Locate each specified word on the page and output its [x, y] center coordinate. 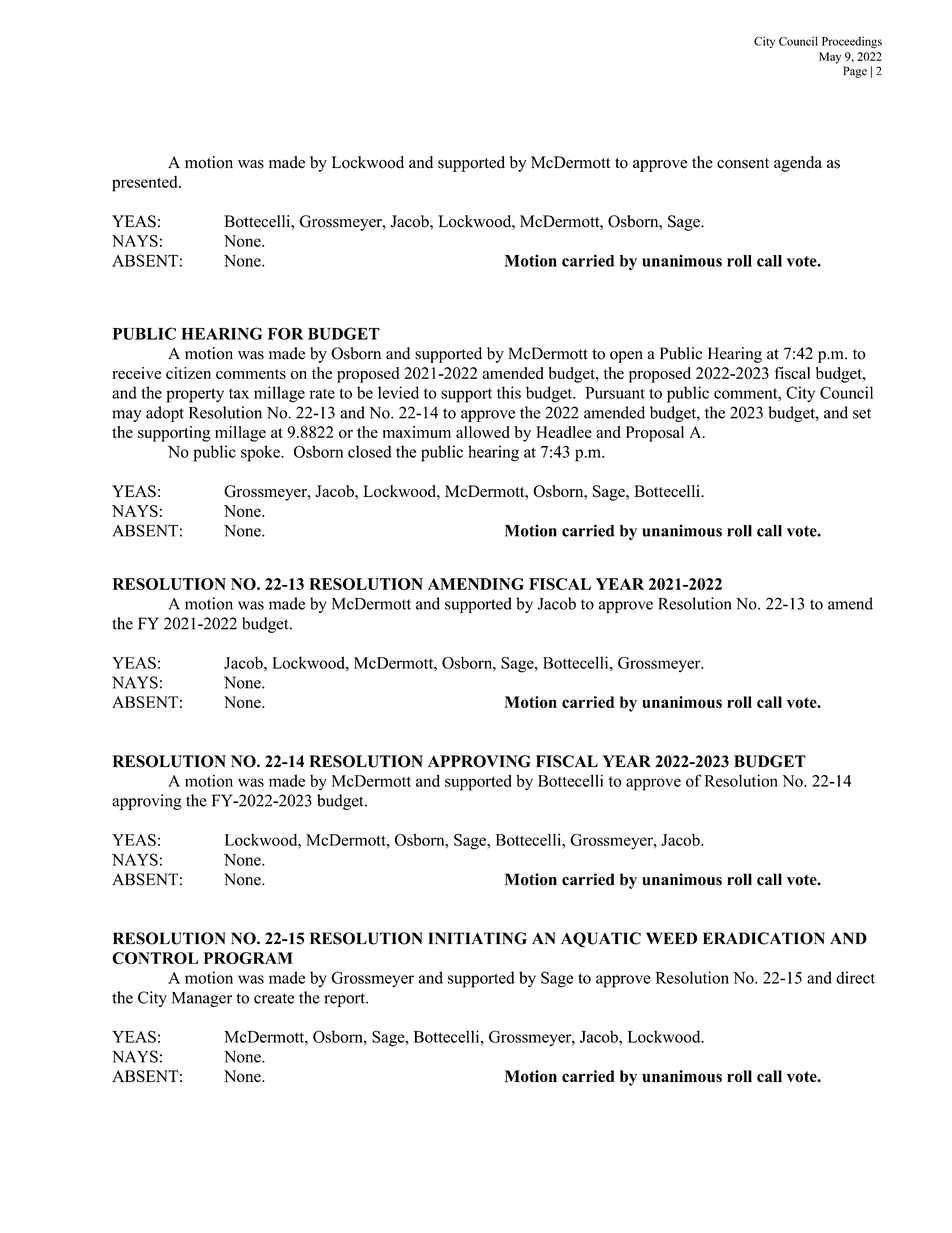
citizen [188, 373]
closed [370, 451]
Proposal [655, 434]
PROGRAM [248, 958]
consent [743, 163]
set [862, 413]
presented [146, 184]
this [509, 392]
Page [855, 72]
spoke [261, 453]
